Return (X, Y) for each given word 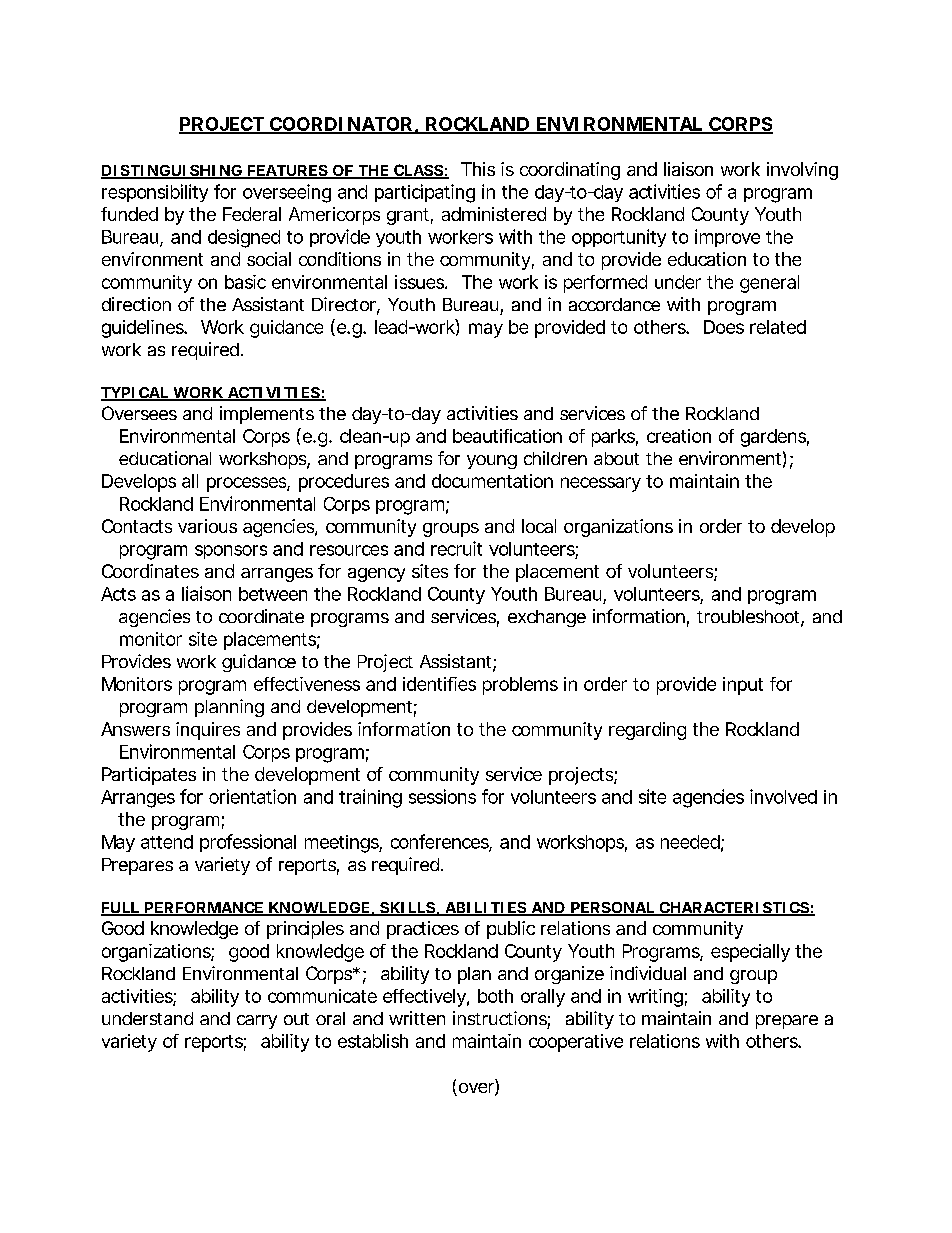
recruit (456, 548)
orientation (252, 796)
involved (783, 796)
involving (802, 171)
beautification (507, 436)
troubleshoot (750, 618)
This (478, 169)
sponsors (231, 552)
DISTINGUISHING (172, 171)
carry (257, 1022)
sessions (442, 796)
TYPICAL (135, 394)
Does (724, 327)
